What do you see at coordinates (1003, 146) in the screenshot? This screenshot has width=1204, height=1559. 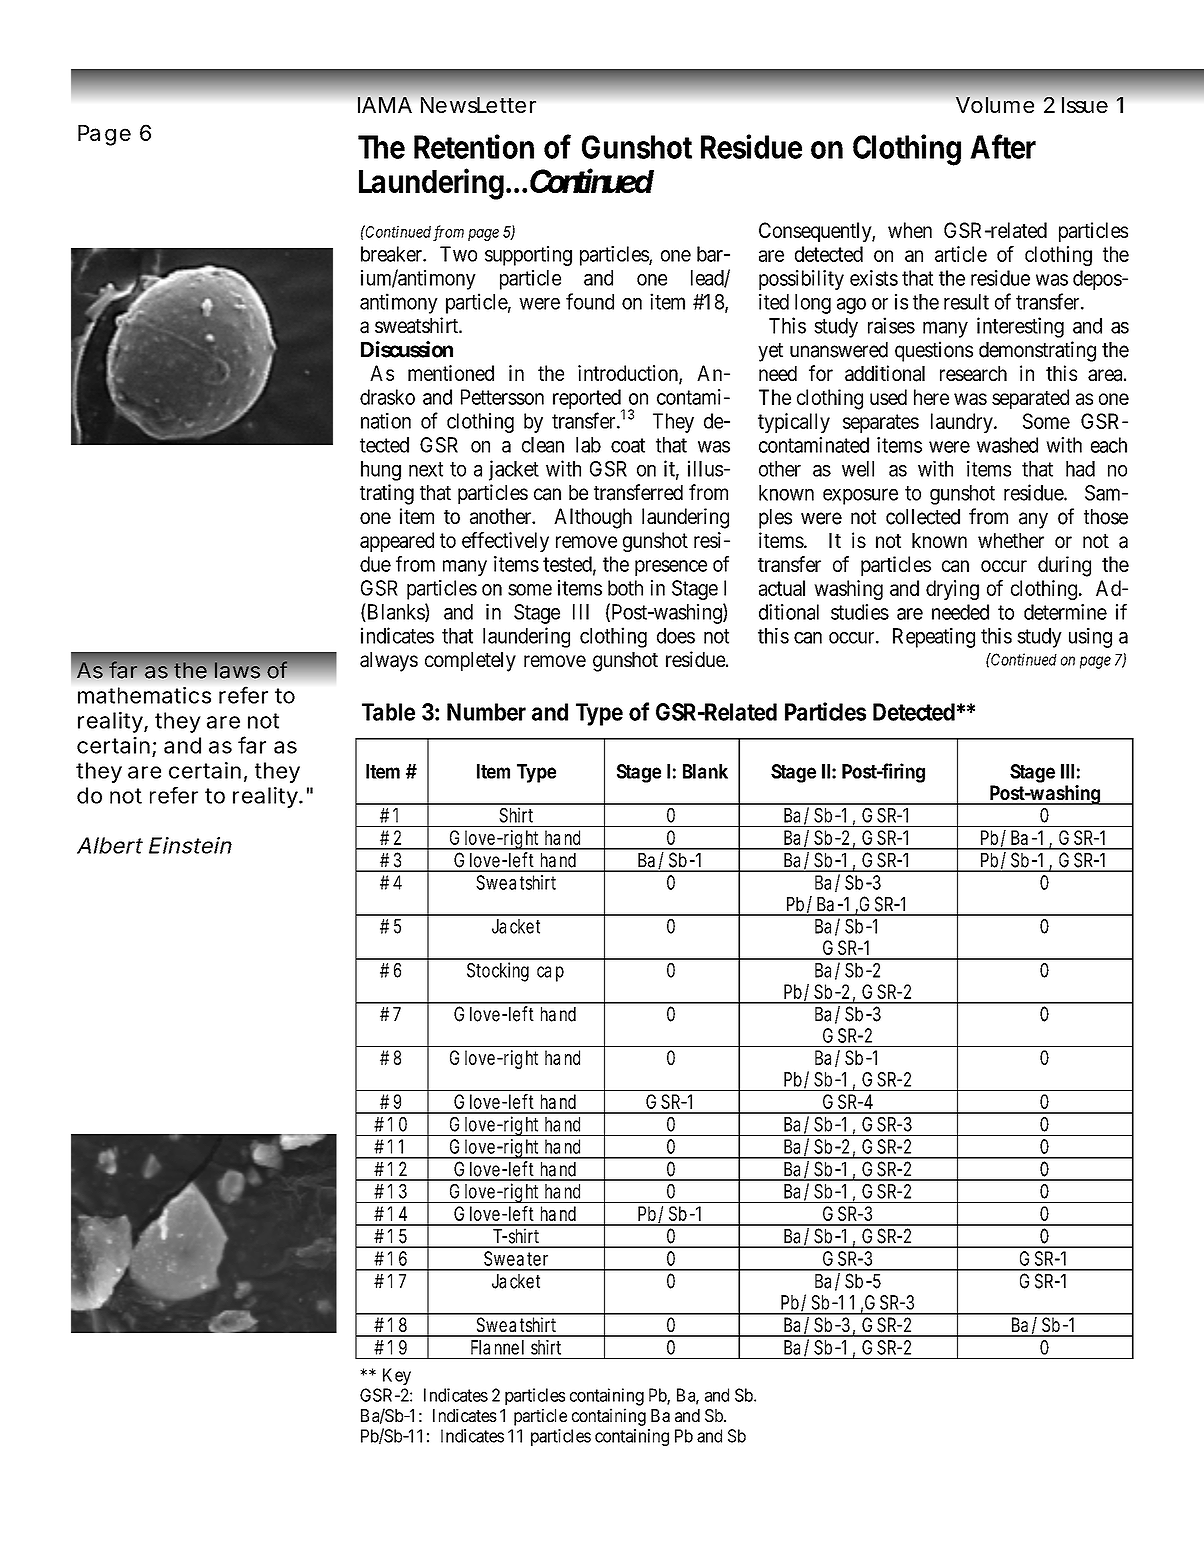 I see `After` at bounding box center [1003, 146].
